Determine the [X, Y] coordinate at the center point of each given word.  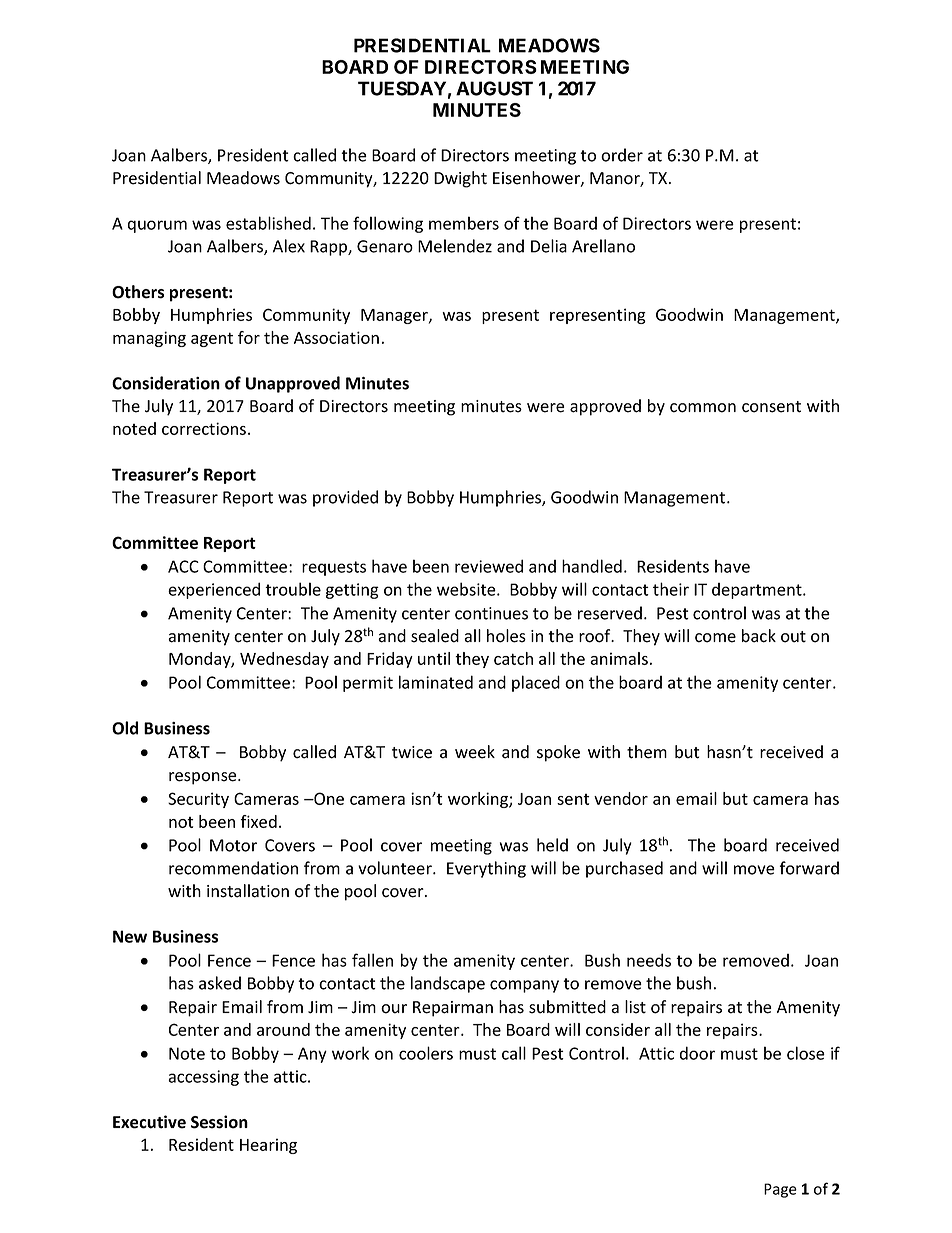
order [622, 155]
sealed [435, 636]
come [715, 638]
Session [219, 1122]
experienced [214, 590]
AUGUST [494, 88]
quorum [157, 226]
